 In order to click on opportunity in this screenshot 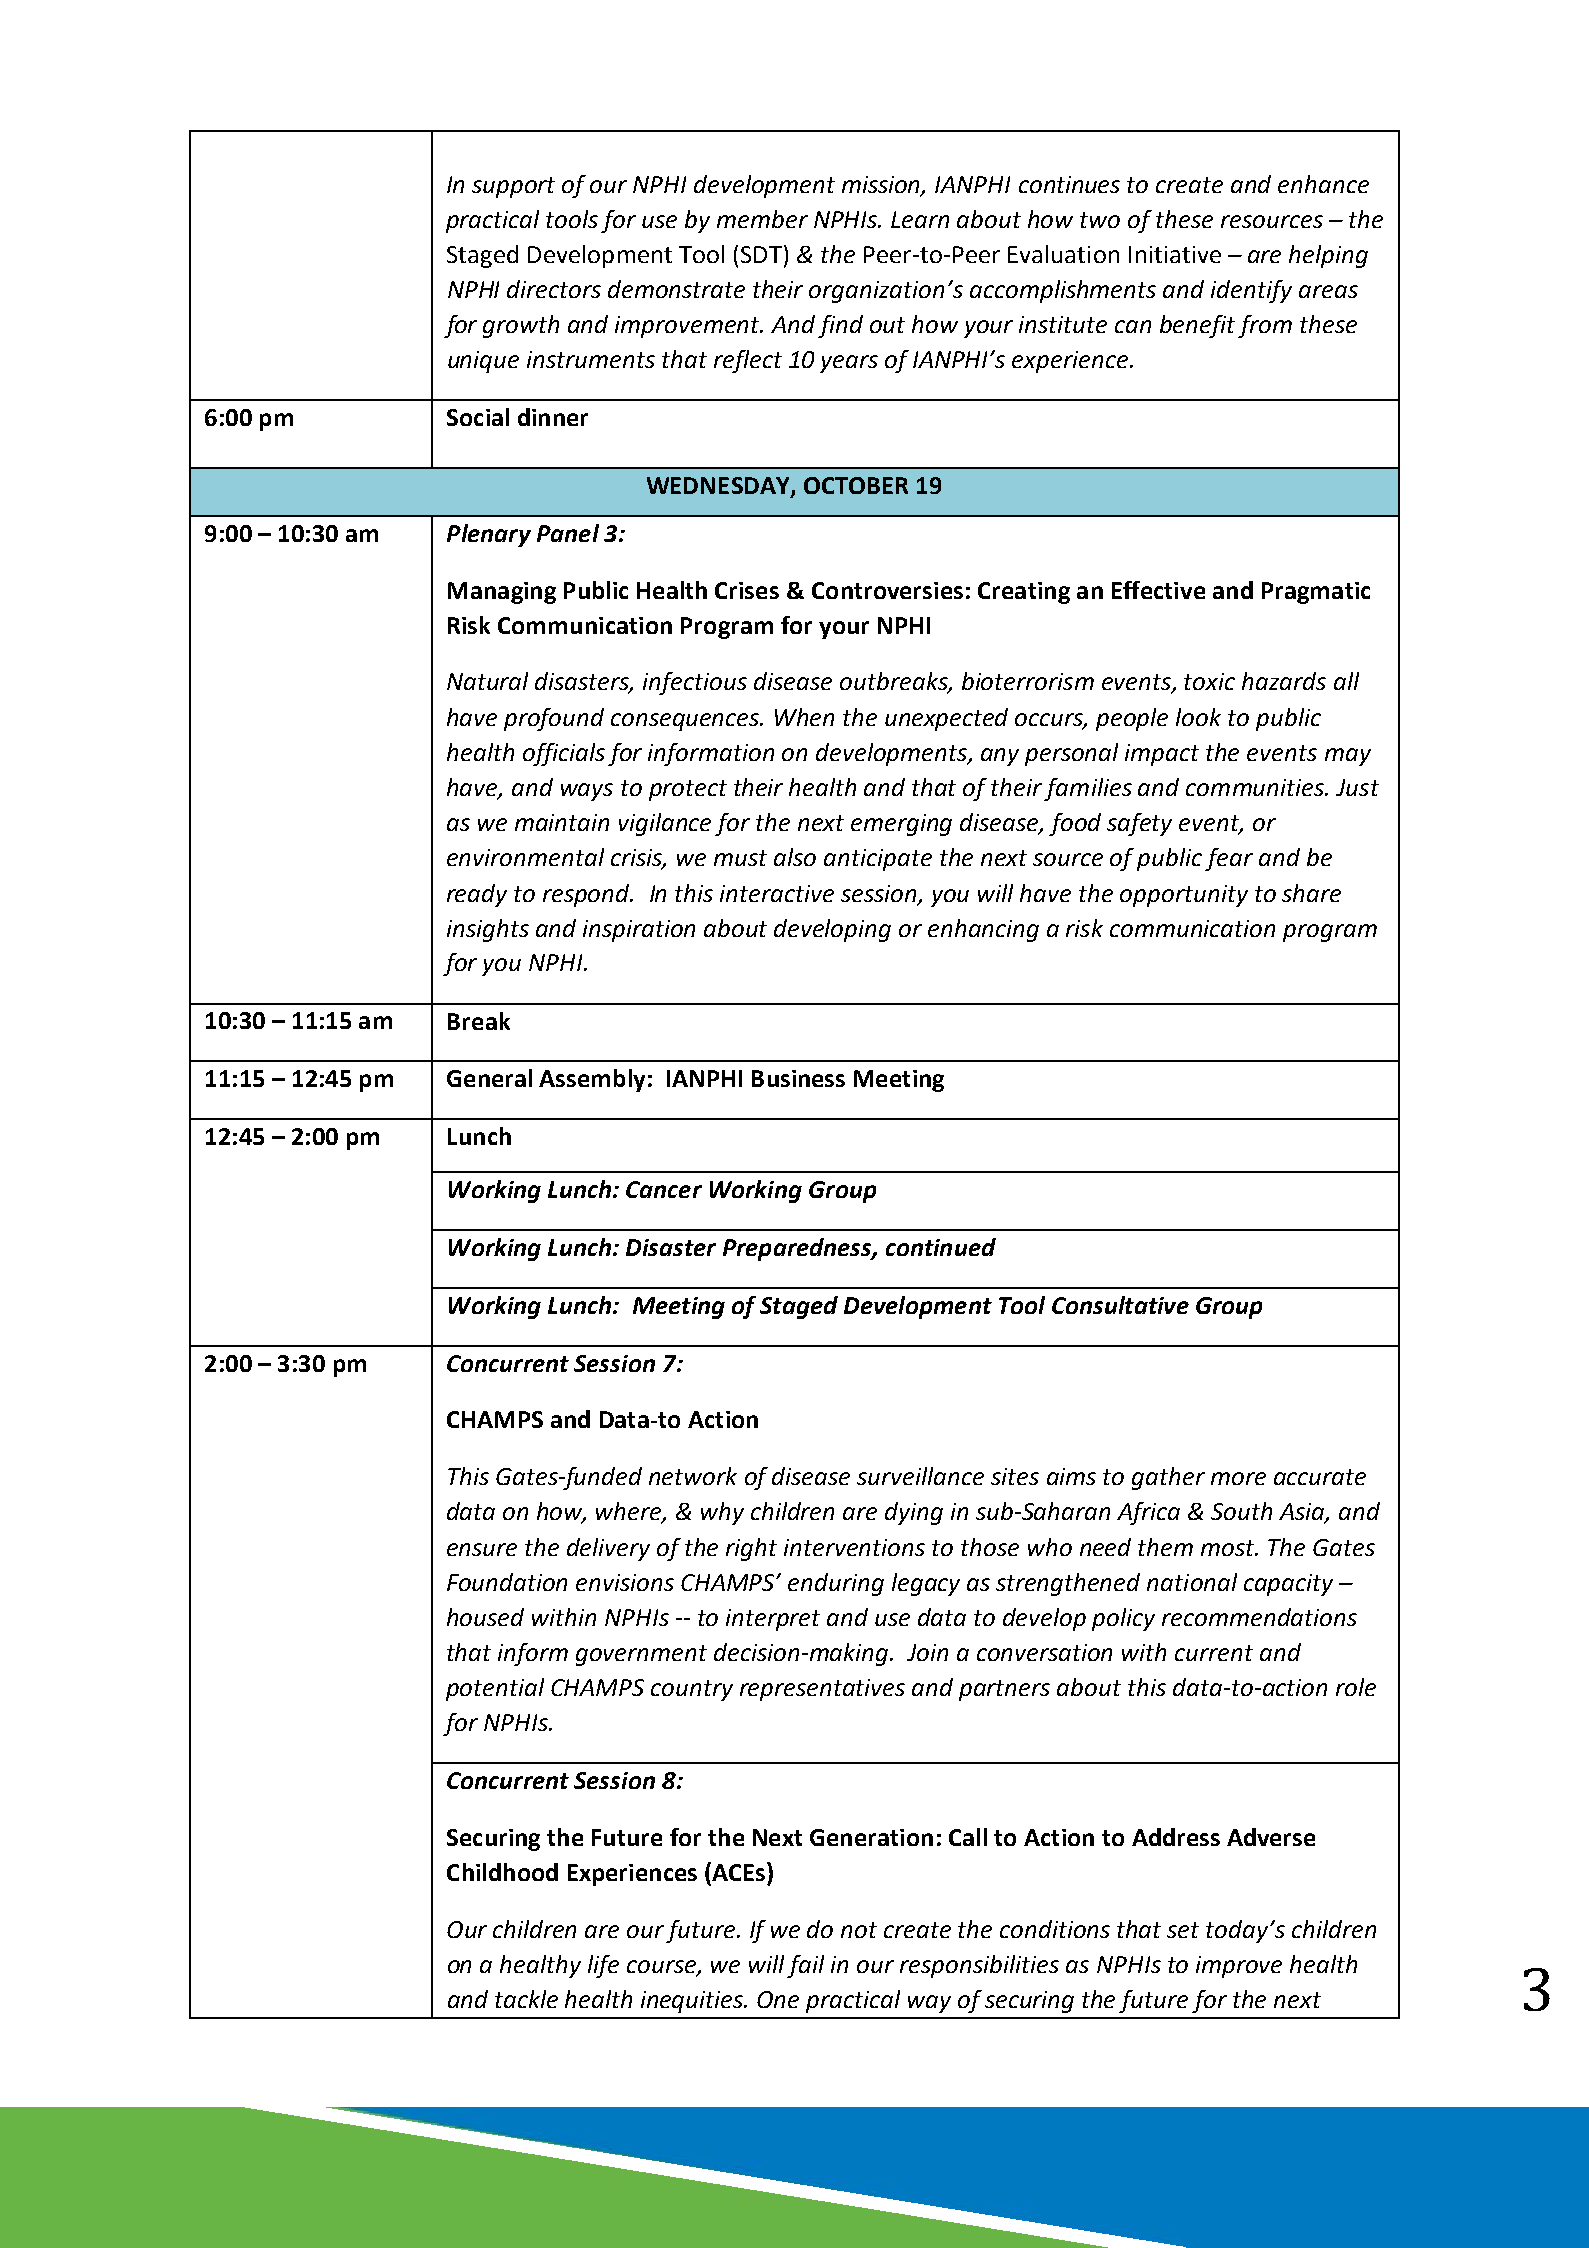, I will do `click(1184, 896)`.
